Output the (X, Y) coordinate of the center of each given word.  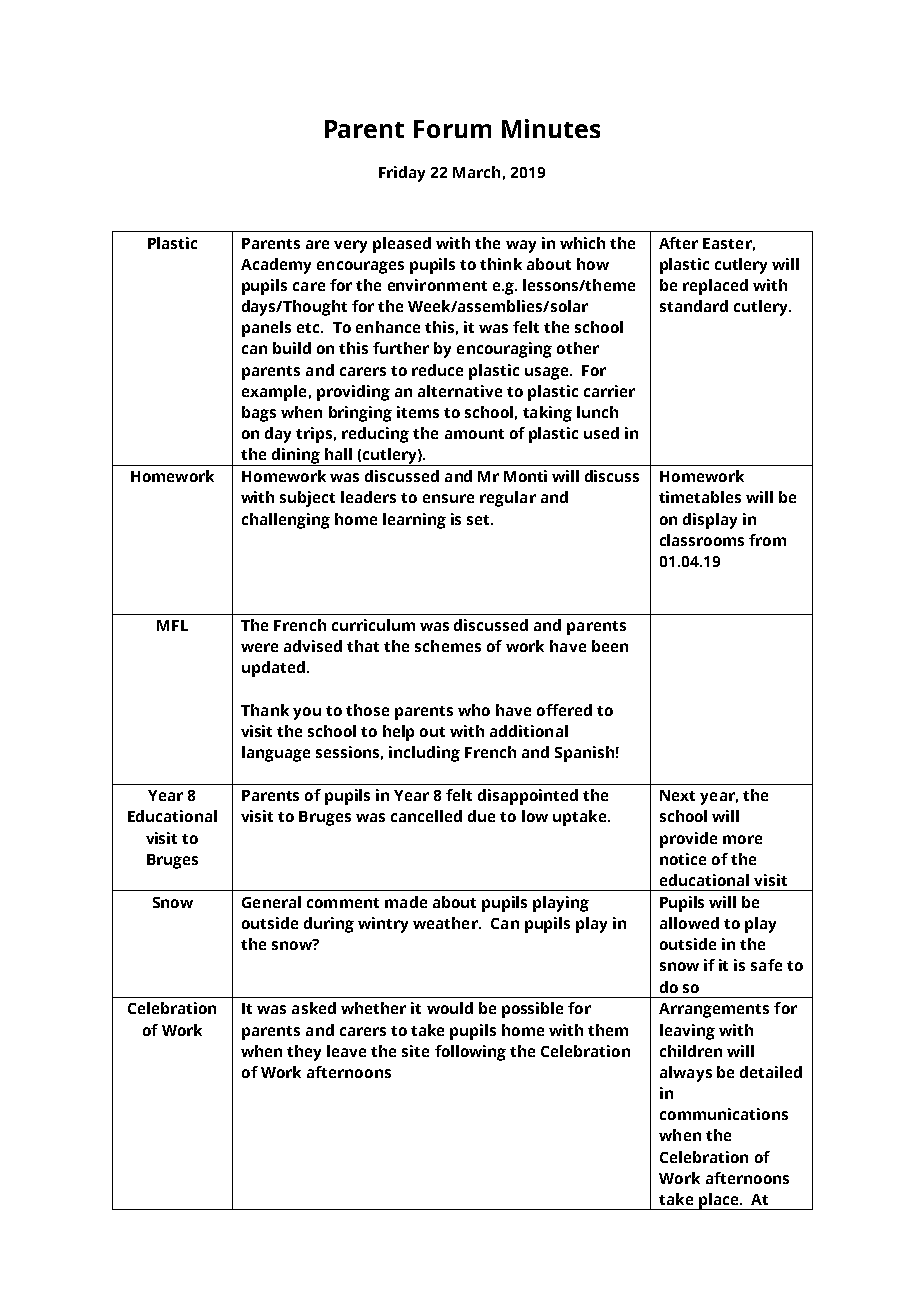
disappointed (528, 797)
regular (508, 499)
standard (694, 306)
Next (677, 795)
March (476, 172)
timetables (700, 497)
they (304, 1053)
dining (296, 457)
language (276, 754)
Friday (402, 174)
